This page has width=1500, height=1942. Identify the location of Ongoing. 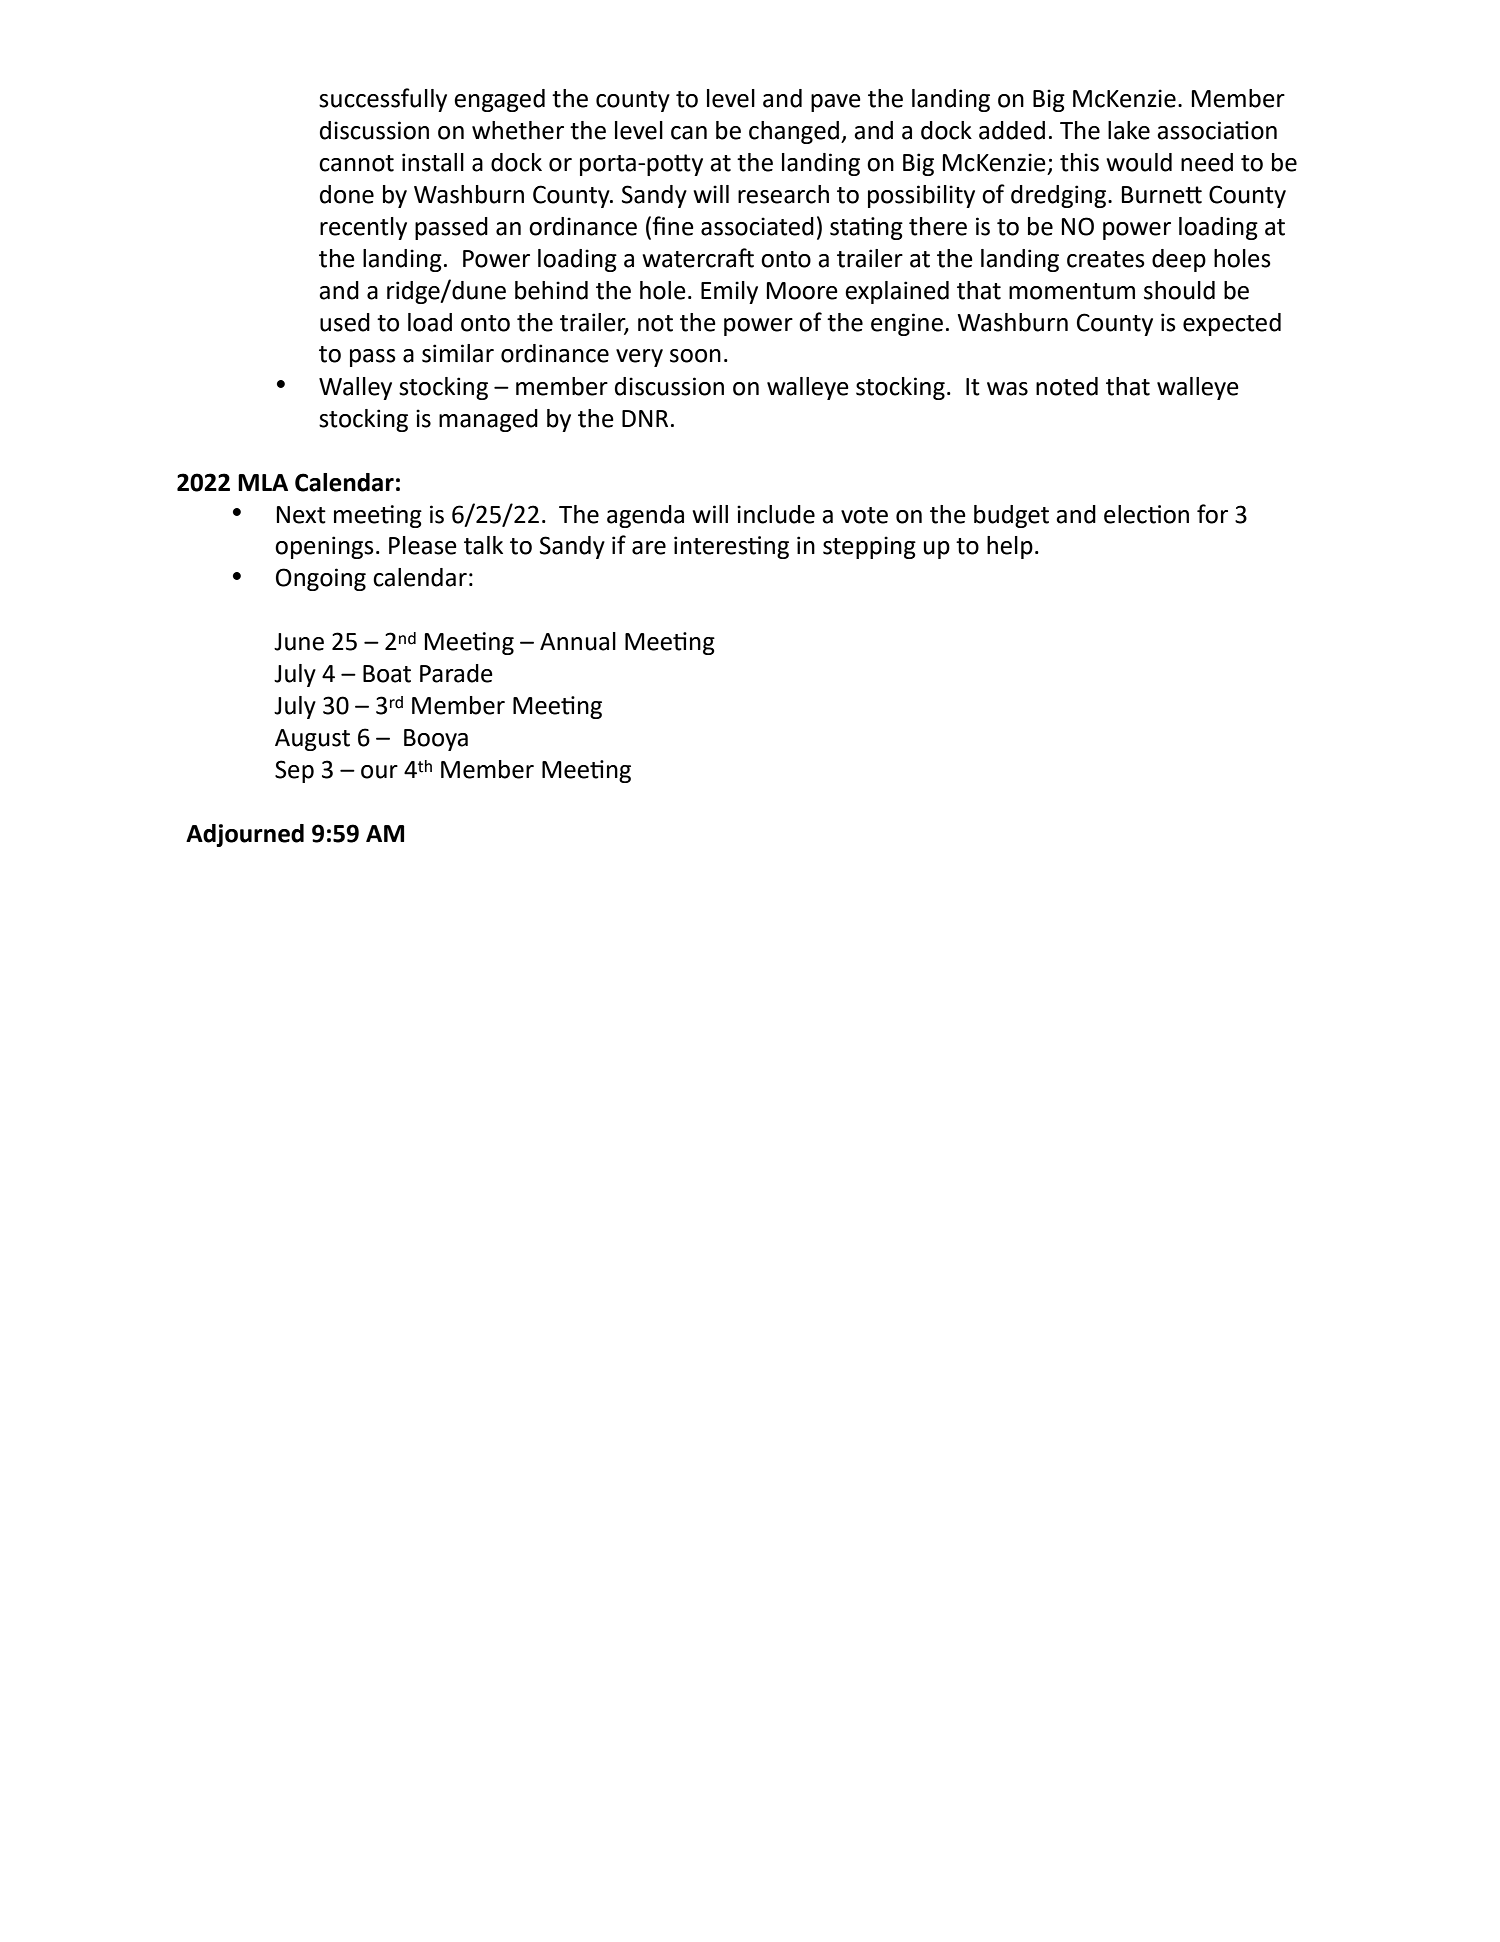
(321, 579).
